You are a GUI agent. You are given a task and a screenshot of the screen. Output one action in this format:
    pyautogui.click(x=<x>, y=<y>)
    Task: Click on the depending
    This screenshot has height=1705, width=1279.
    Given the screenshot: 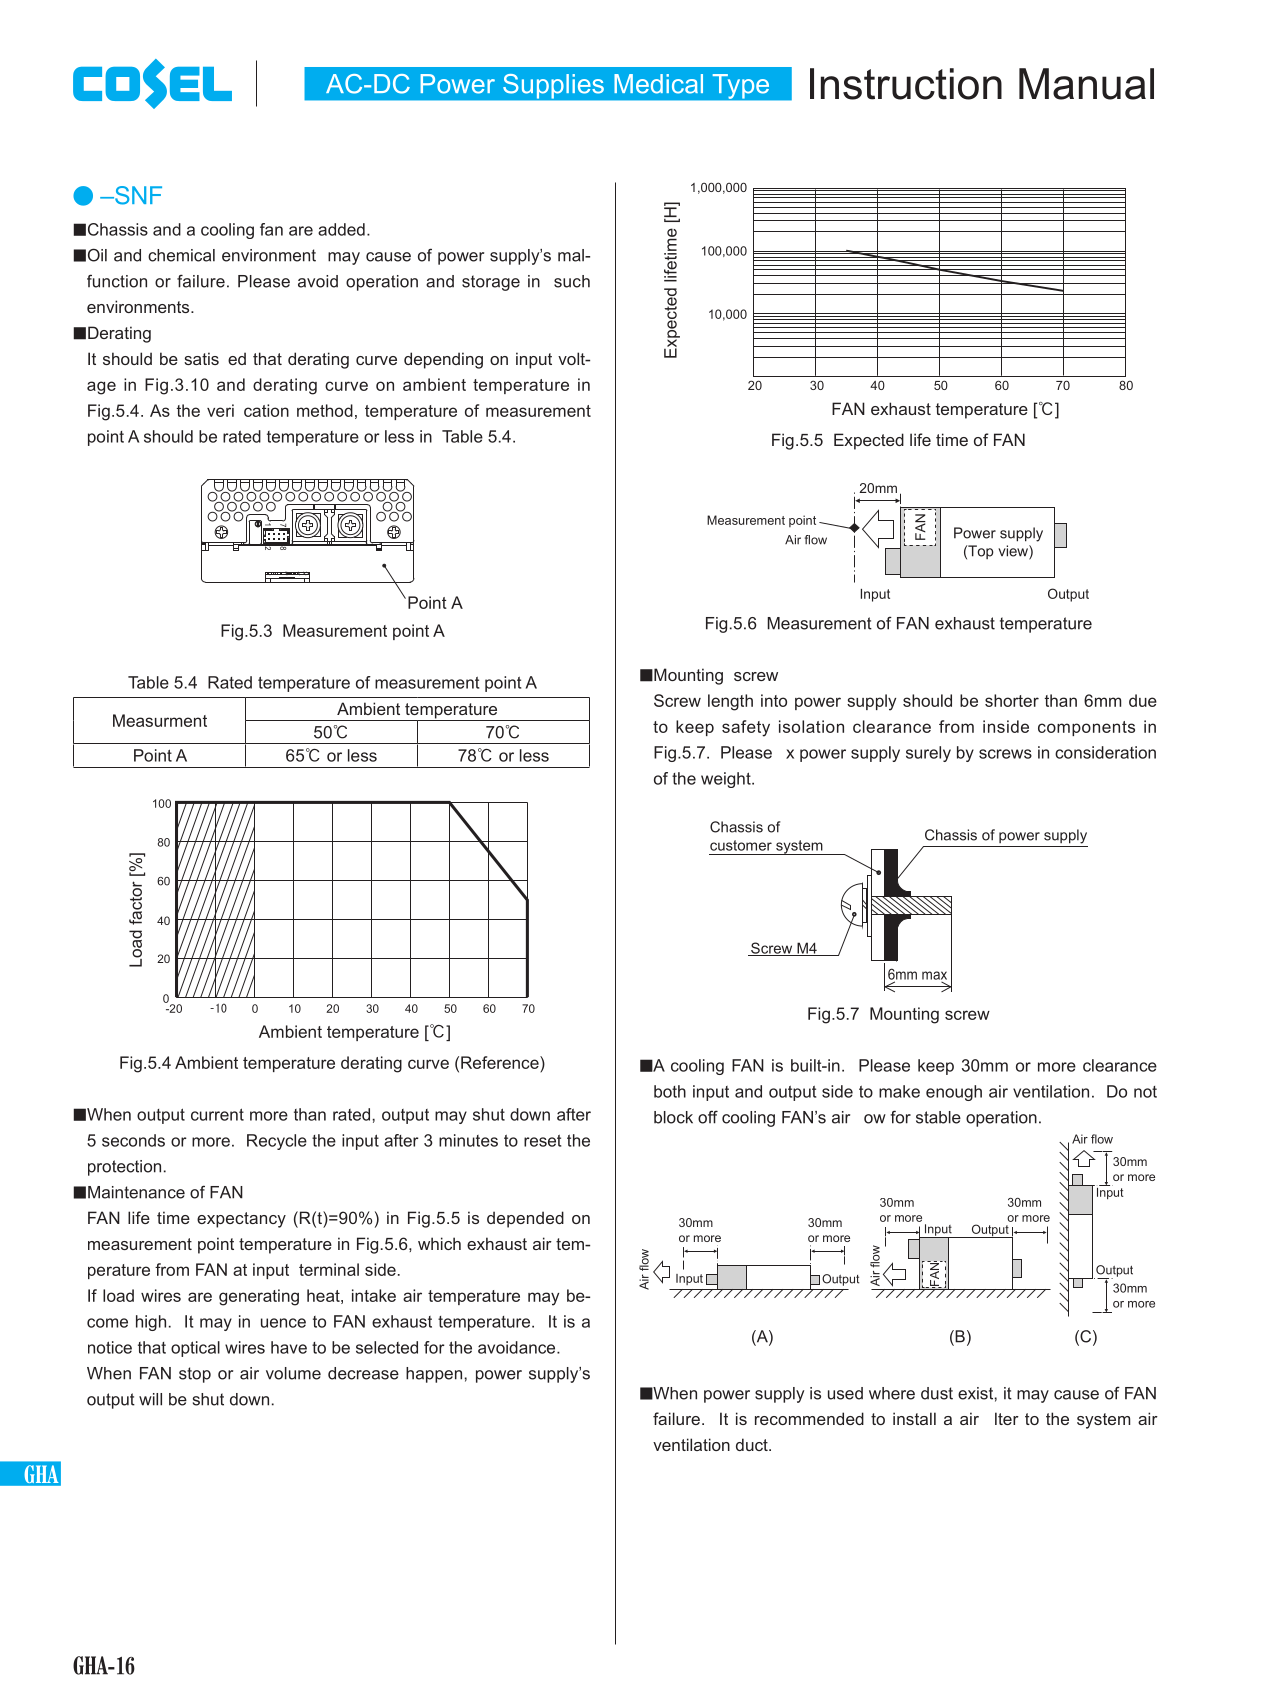 What is the action you would take?
    pyautogui.click(x=443, y=360)
